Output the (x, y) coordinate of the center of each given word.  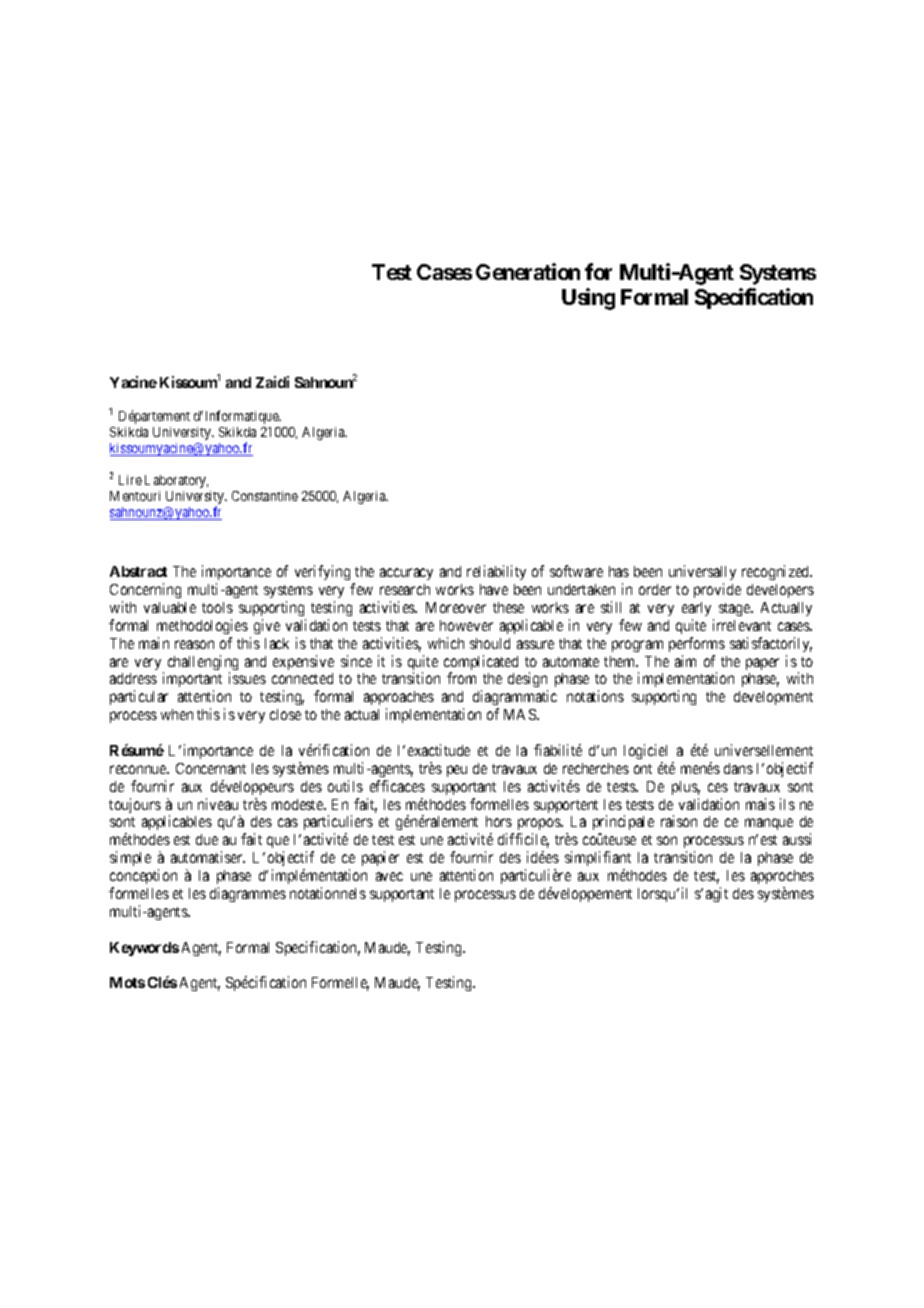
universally (702, 574)
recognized (777, 572)
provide (717, 590)
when (177, 714)
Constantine (265, 496)
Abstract (138, 571)
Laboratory (176, 481)
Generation (528, 271)
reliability (496, 572)
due (207, 839)
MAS (521, 714)
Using (588, 299)
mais (760, 804)
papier (380, 858)
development (773, 698)
